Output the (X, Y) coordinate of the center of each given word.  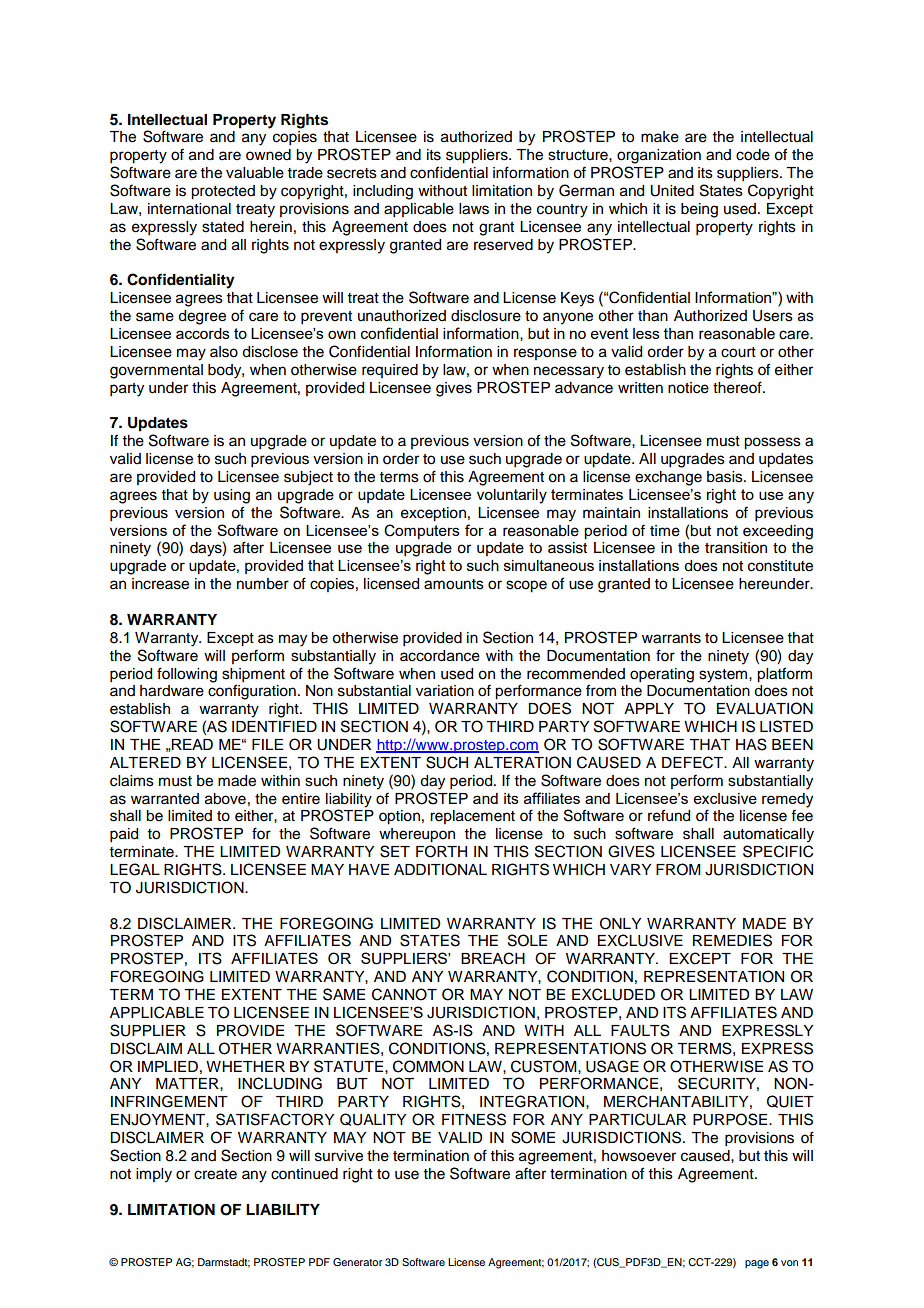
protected (223, 192)
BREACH (493, 958)
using (232, 496)
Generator (357, 1262)
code (753, 155)
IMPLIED (168, 1066)
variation (445, 691)
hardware (172, 691)
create (215, 1174)
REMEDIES (732, 940)
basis (726, 477)
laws (474, 209)
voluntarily (512, 496)
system (724, 676)
